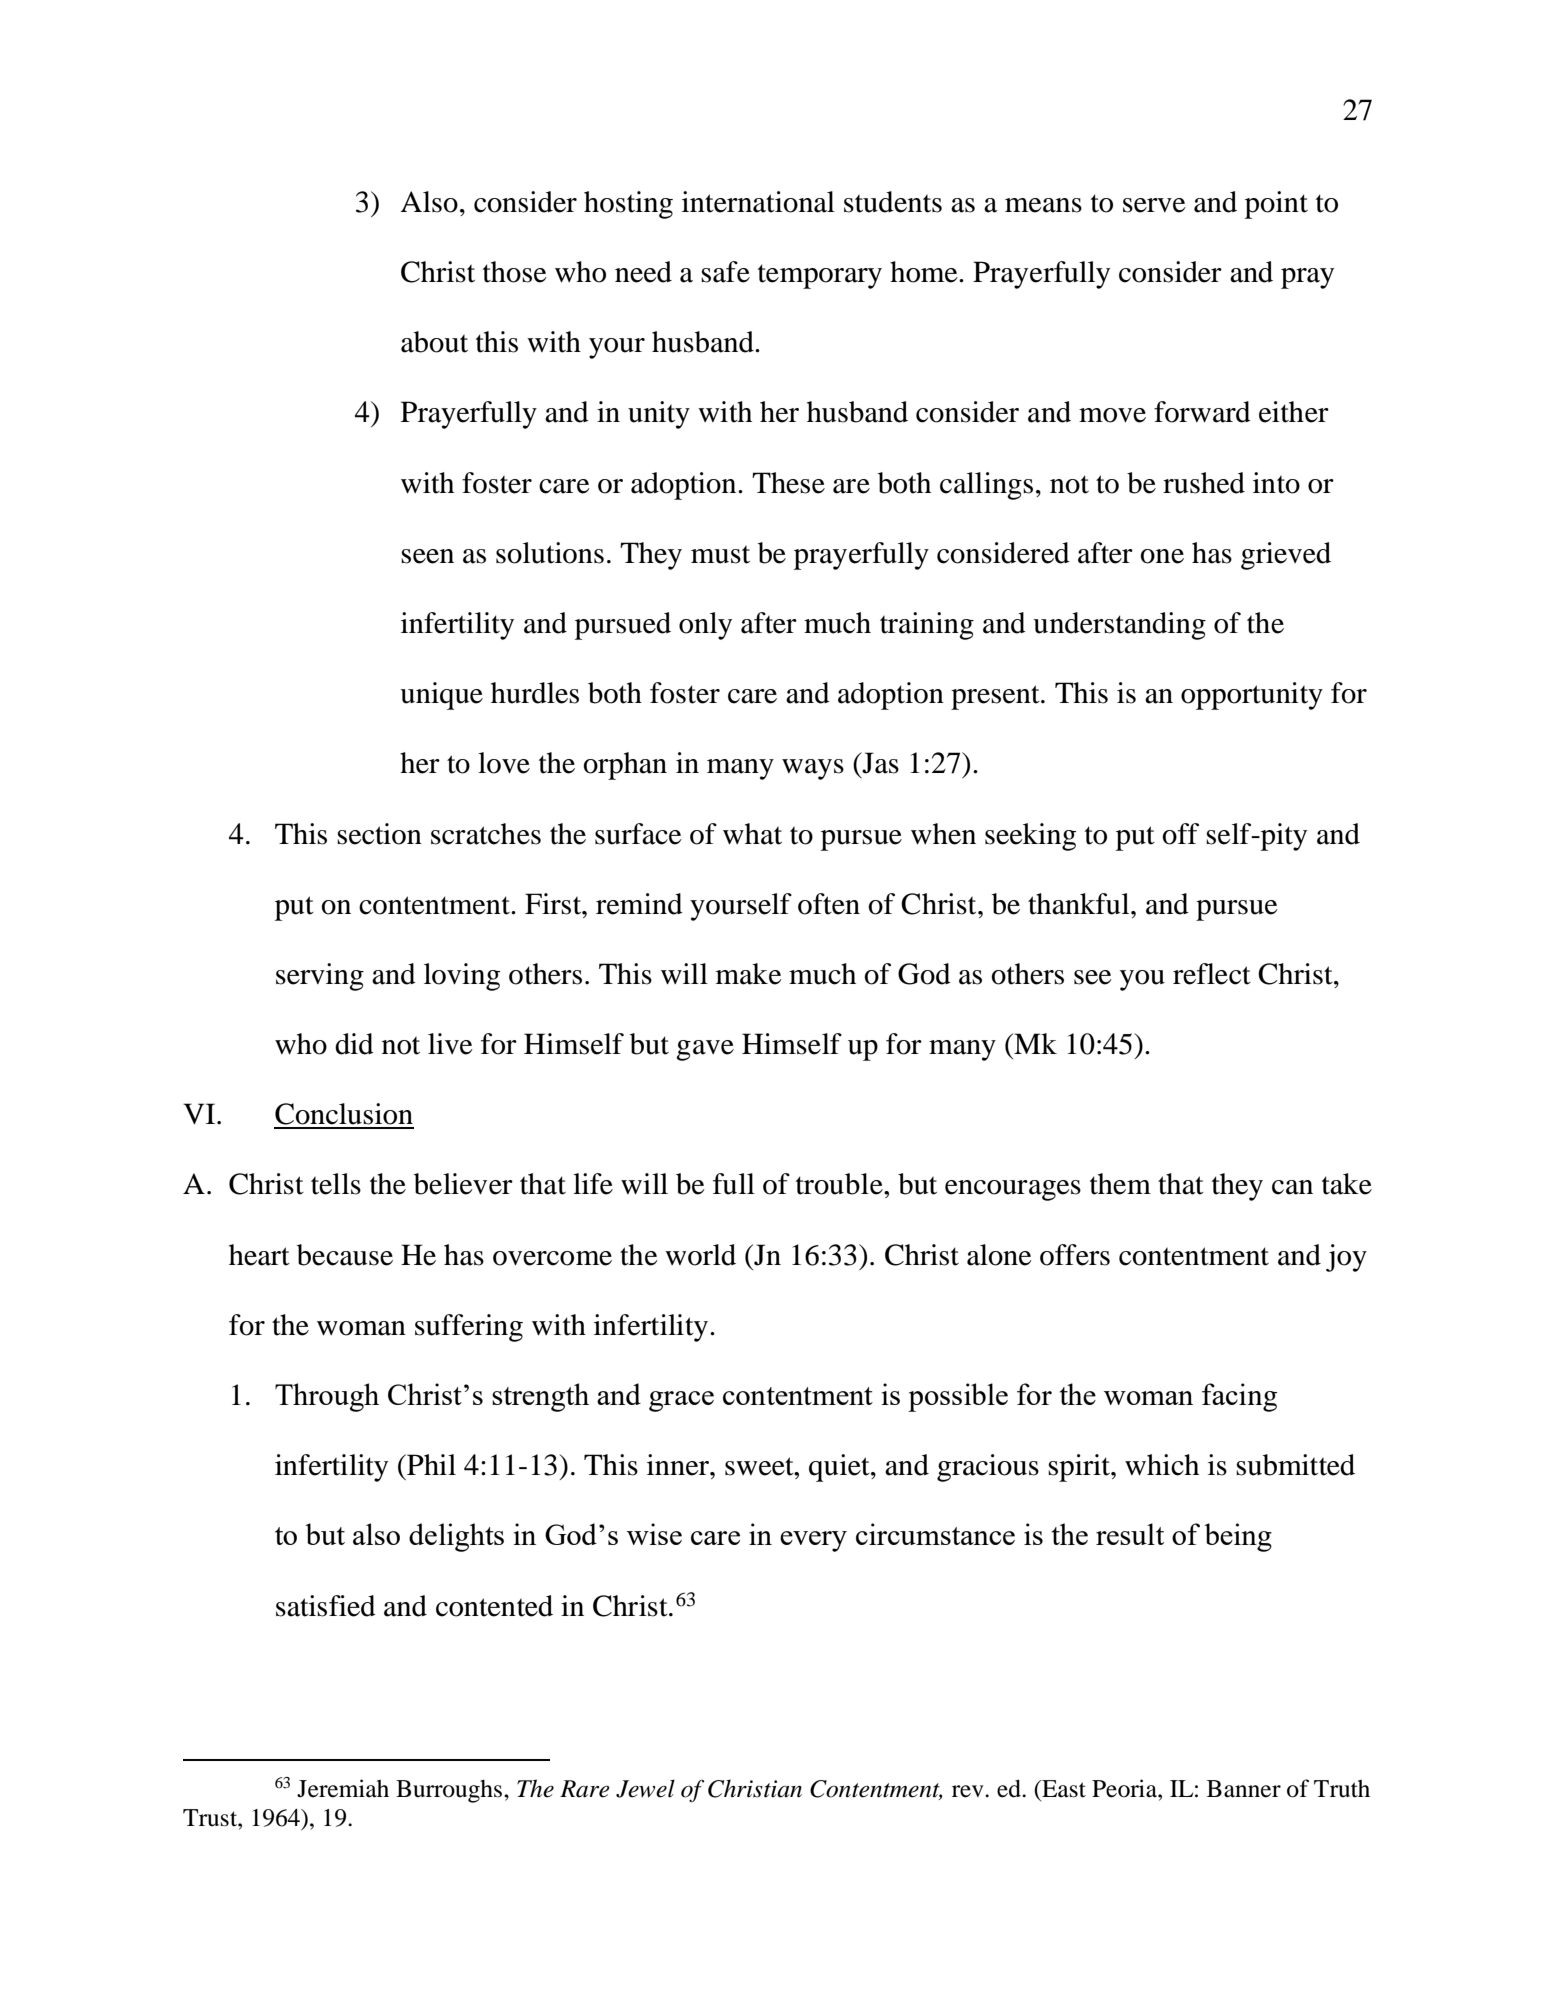 Image resolution: width=1556 pixels, height=2014 pixels. I want to click on because, so click(345, 1255).
